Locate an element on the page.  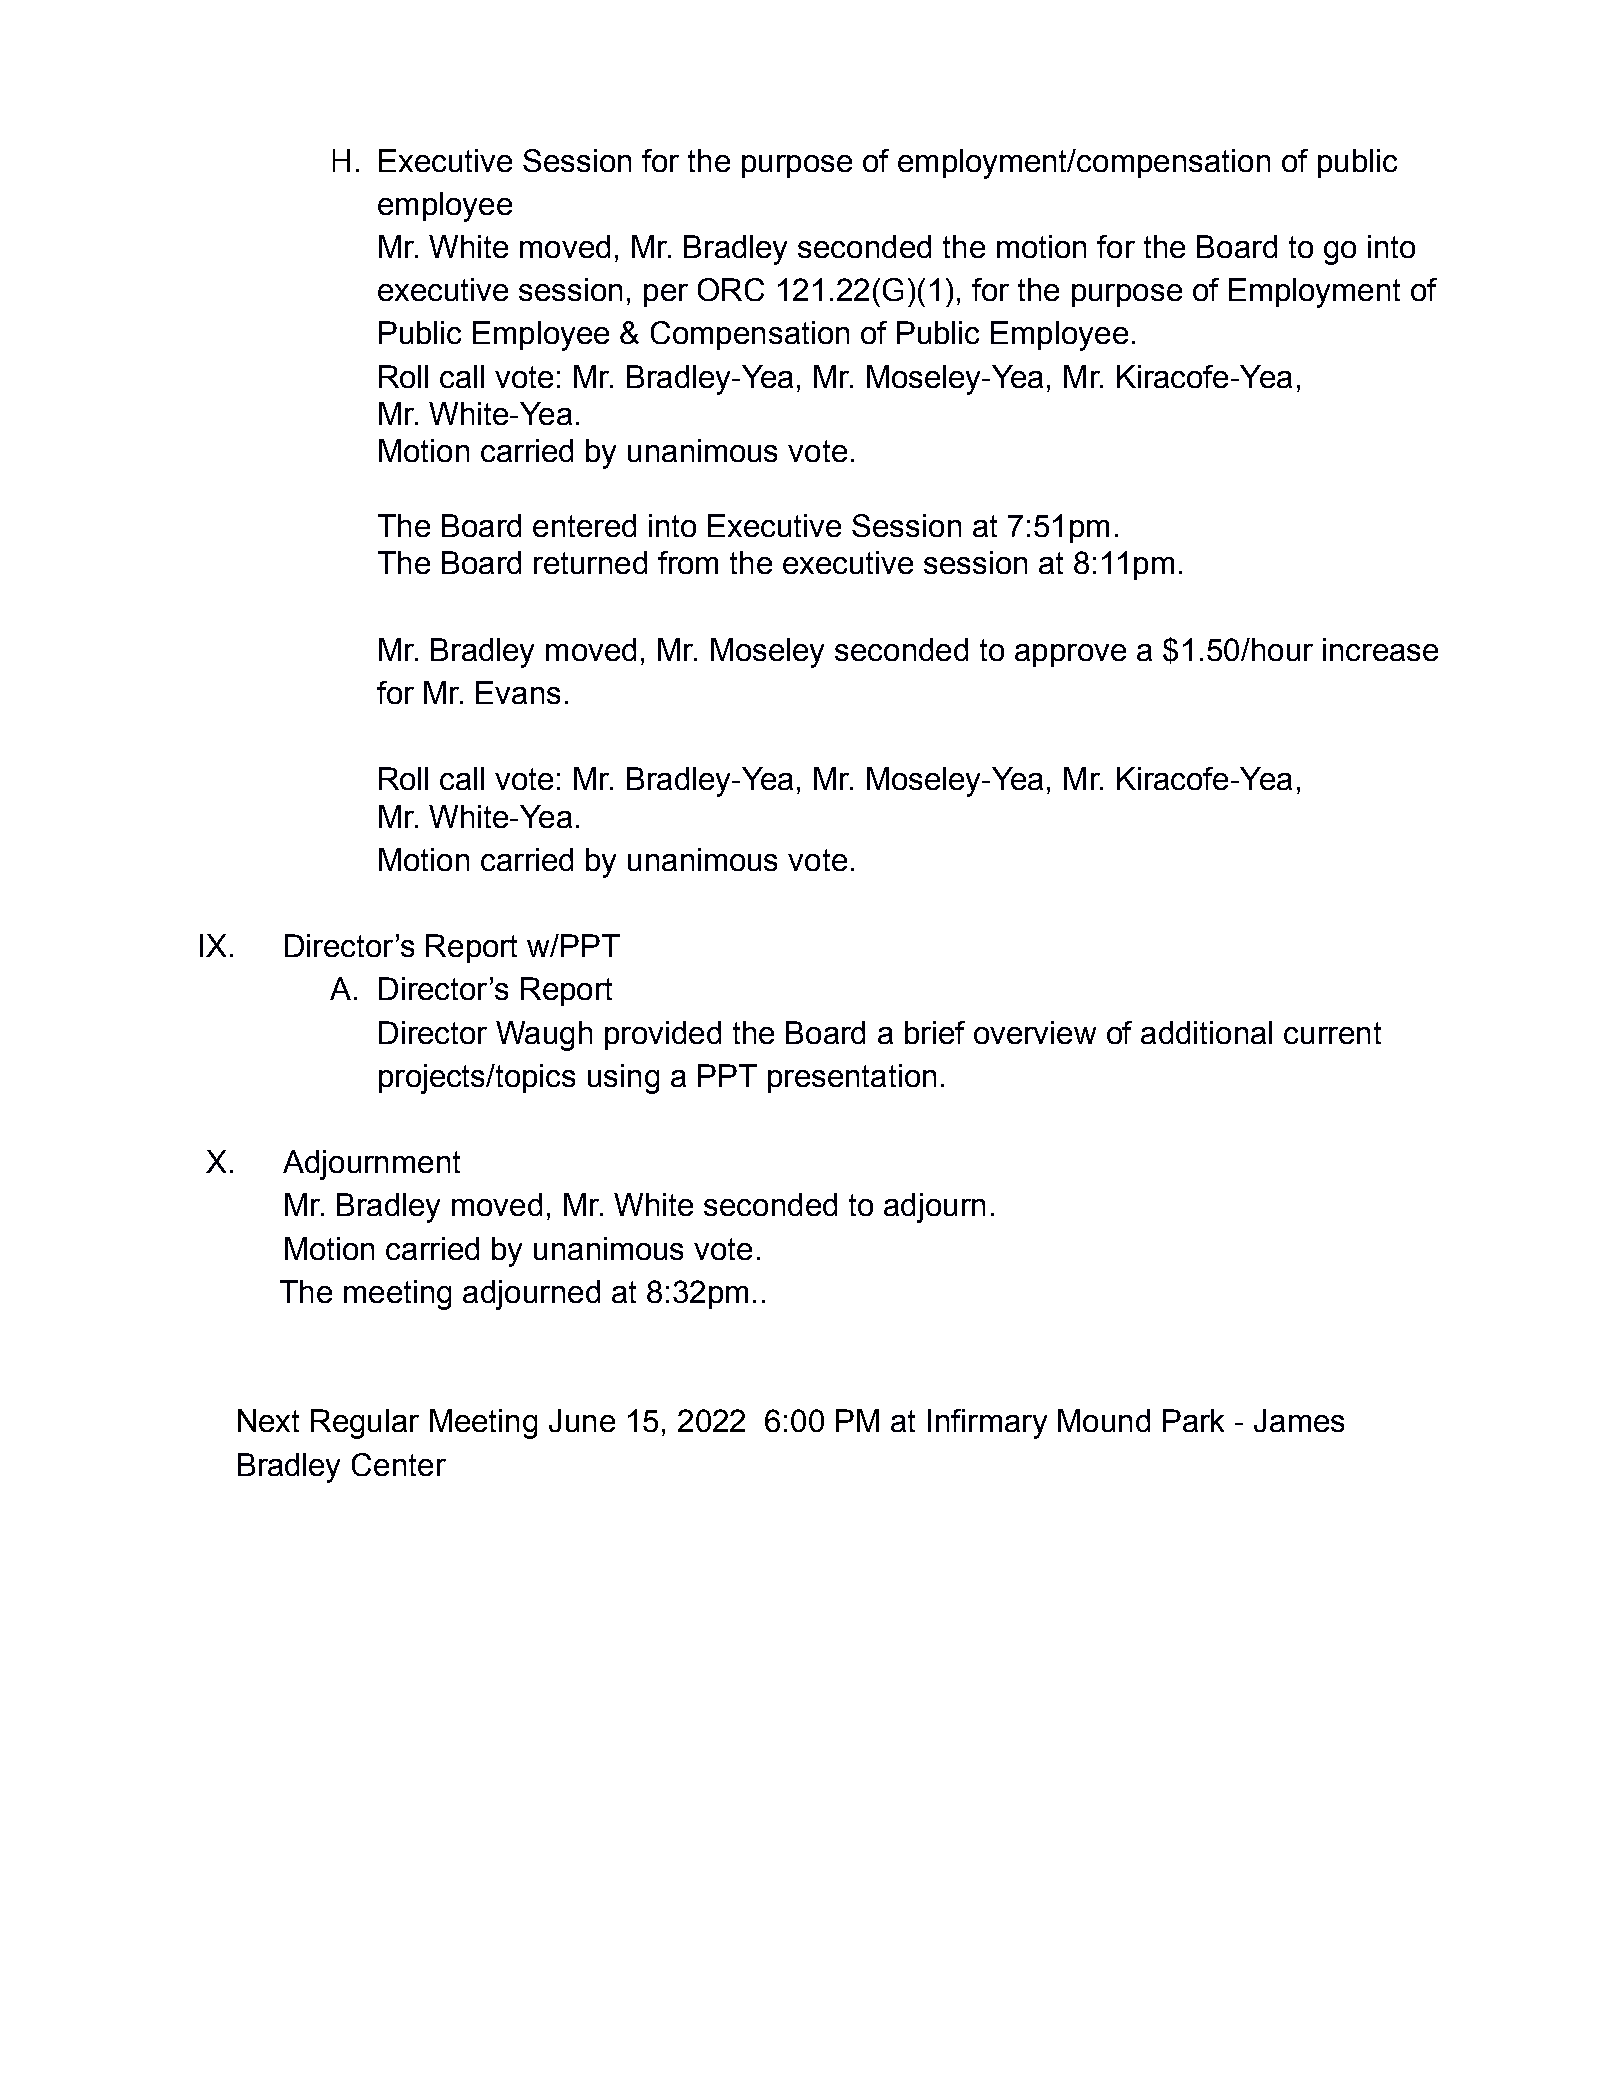
ORC is located at coordinates (731, 289).
